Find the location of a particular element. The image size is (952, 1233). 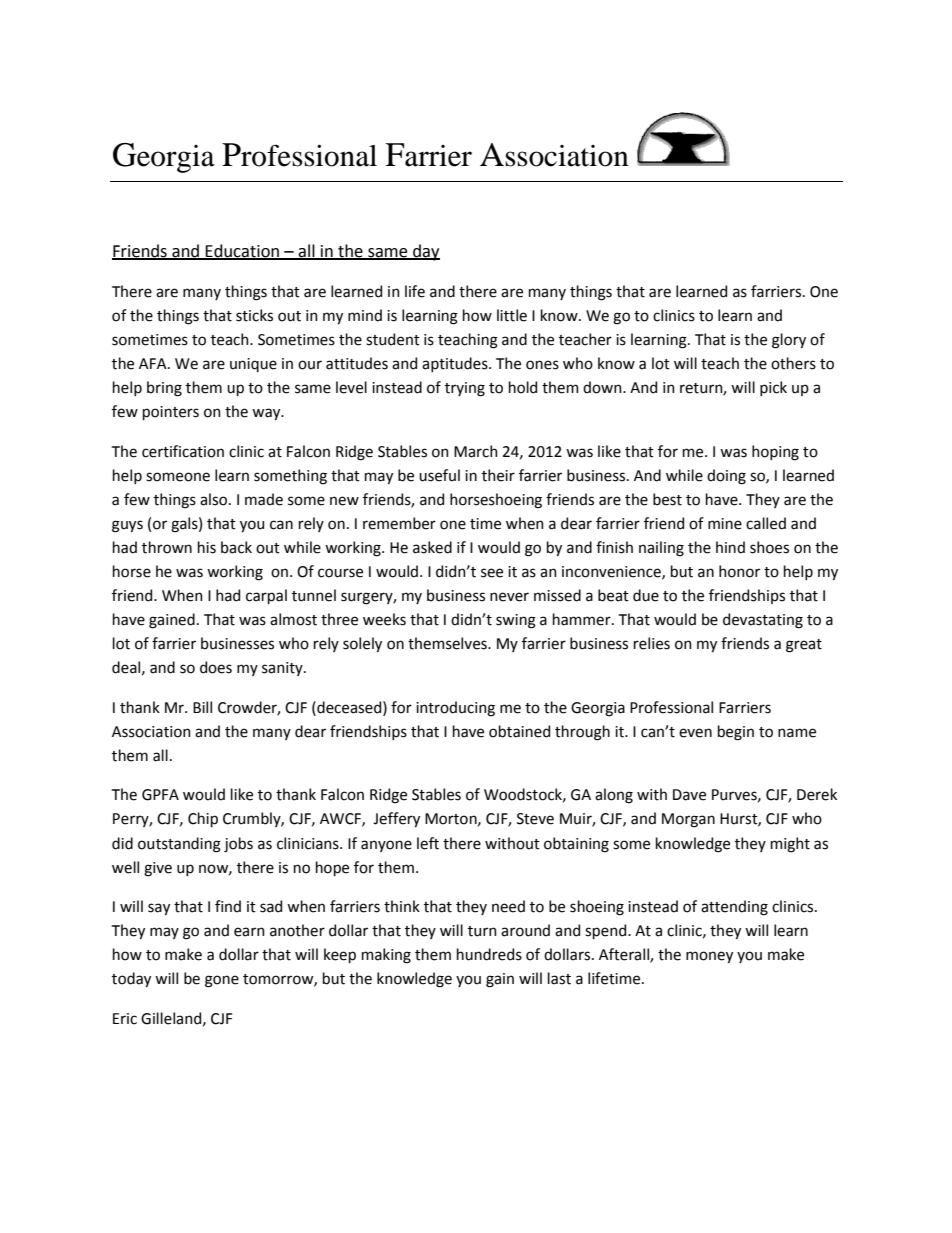

Bill is located at coordinates (202, 707).
